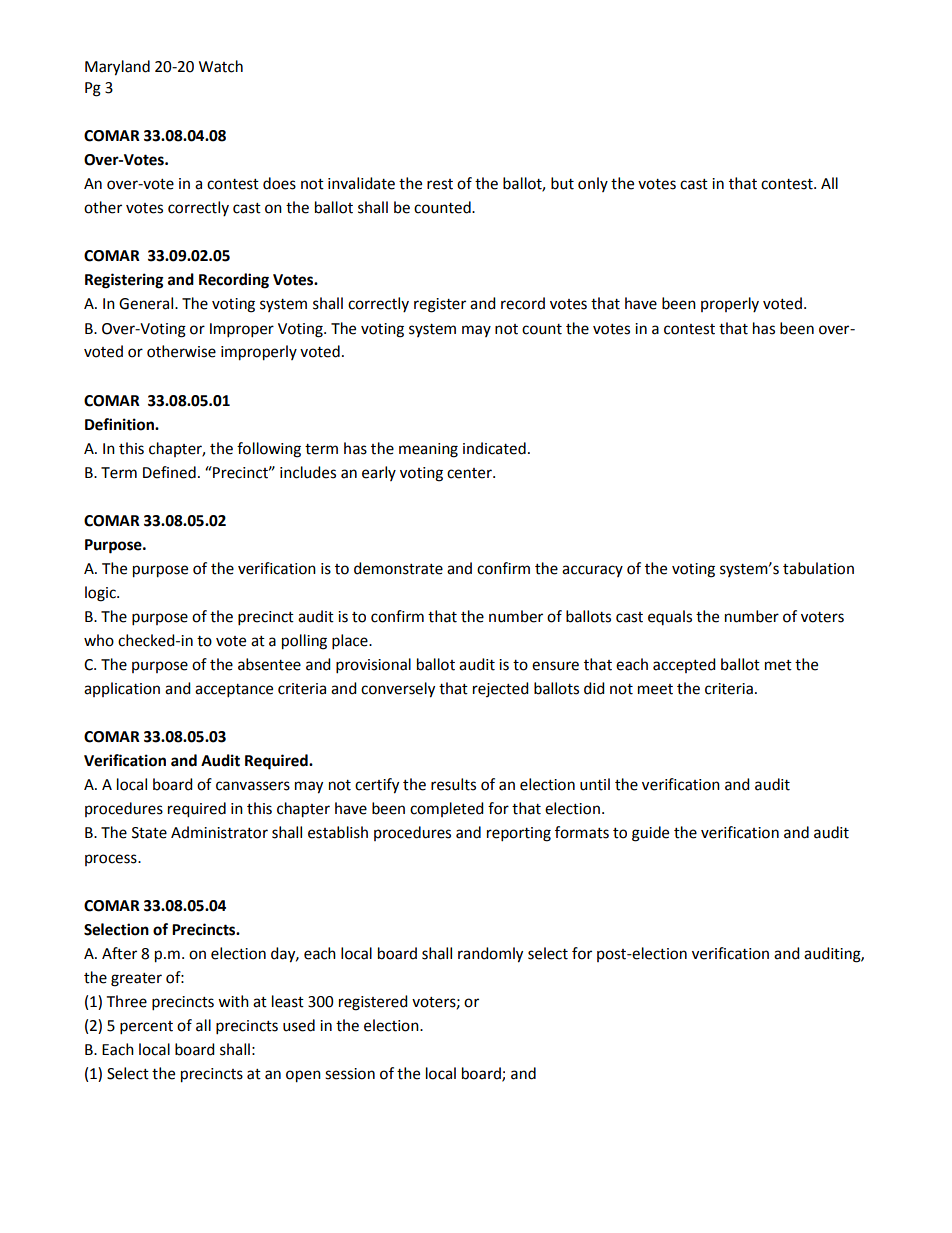  Describe the element at coordinates (146, 1028) in the screenshot. I see `percent` at that location.
